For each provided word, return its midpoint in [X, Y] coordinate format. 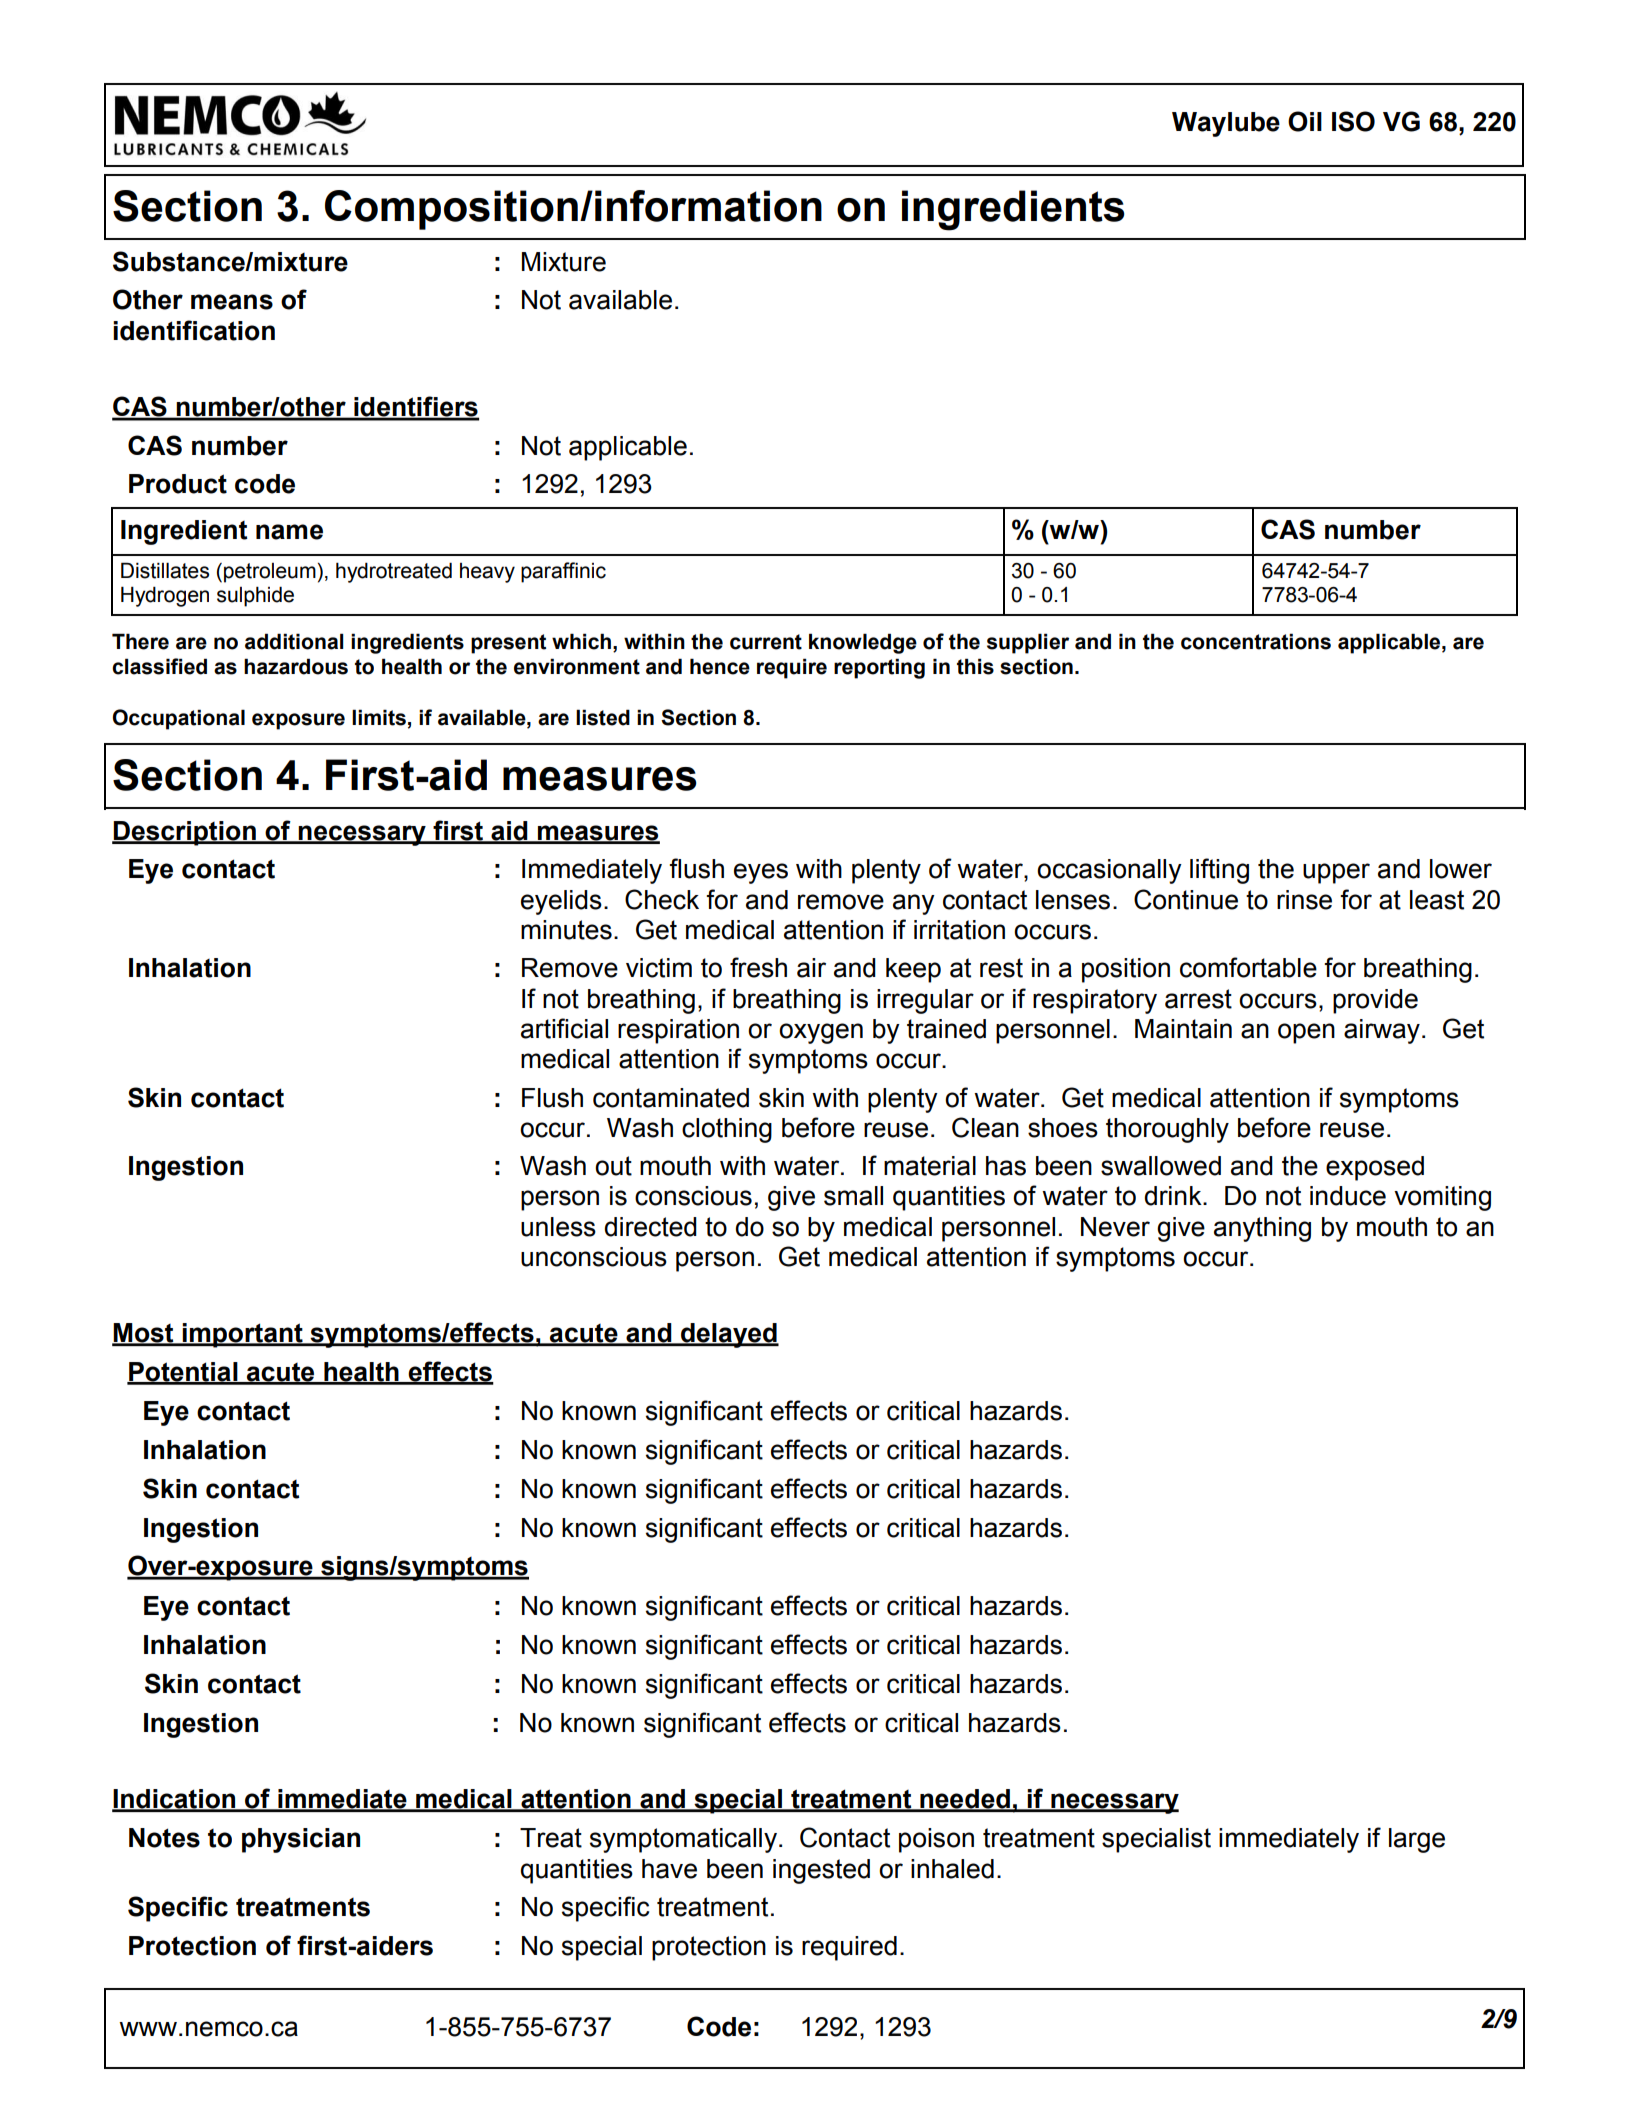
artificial [564, 1028]
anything [1262, 1229]
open [1306, 1033]
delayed [729, 1335]
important [242, 1335]
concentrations [1256, 641]
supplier [1028, 643]
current [766, 642]
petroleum [270, 573]
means [232, 302]
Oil [1305, 121]
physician [301, 1840]
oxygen [821, 1033]
